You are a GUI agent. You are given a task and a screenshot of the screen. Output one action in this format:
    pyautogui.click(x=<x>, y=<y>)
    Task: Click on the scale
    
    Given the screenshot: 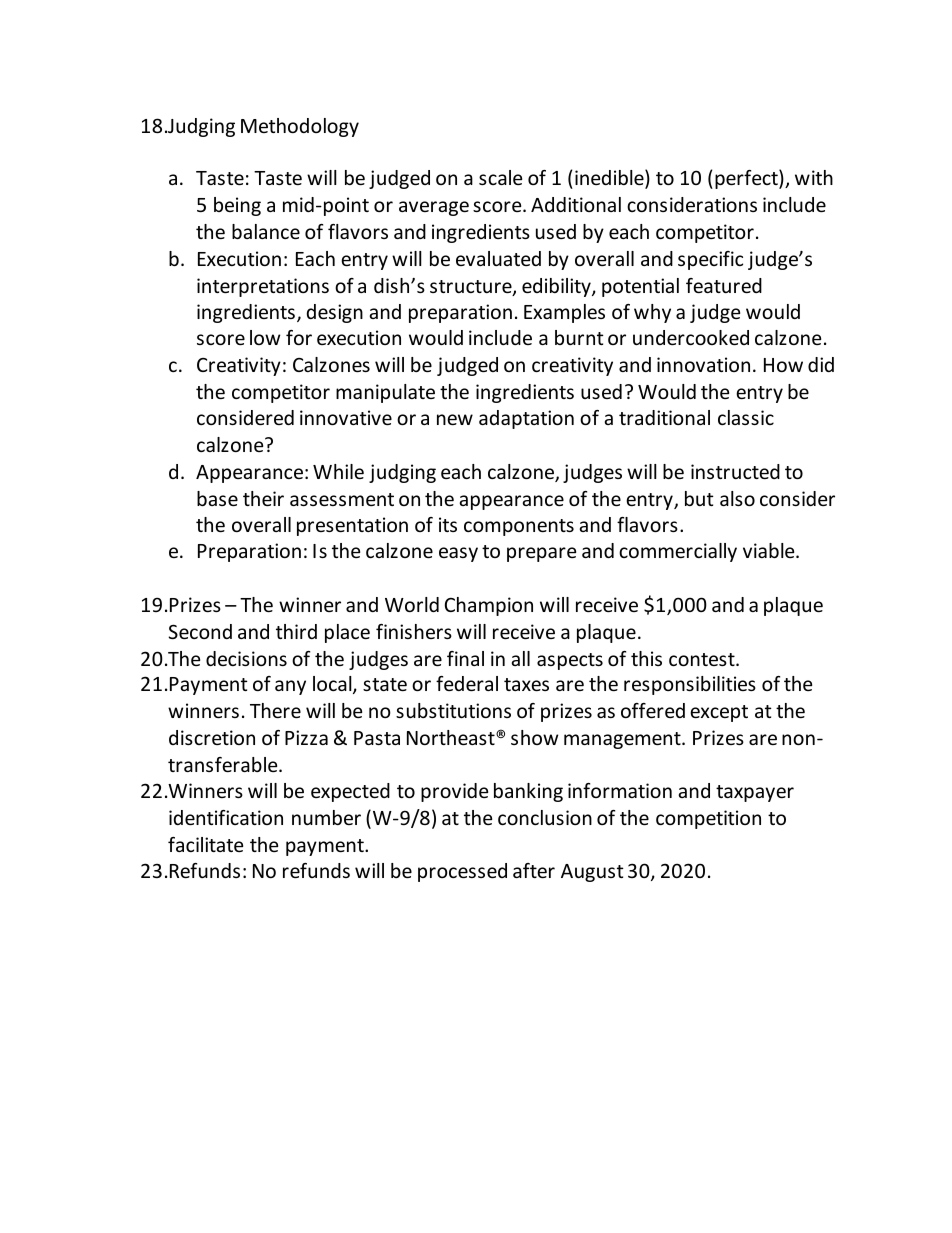 What is the action you would take?
    pyautogui.click(x=500, y=177)
